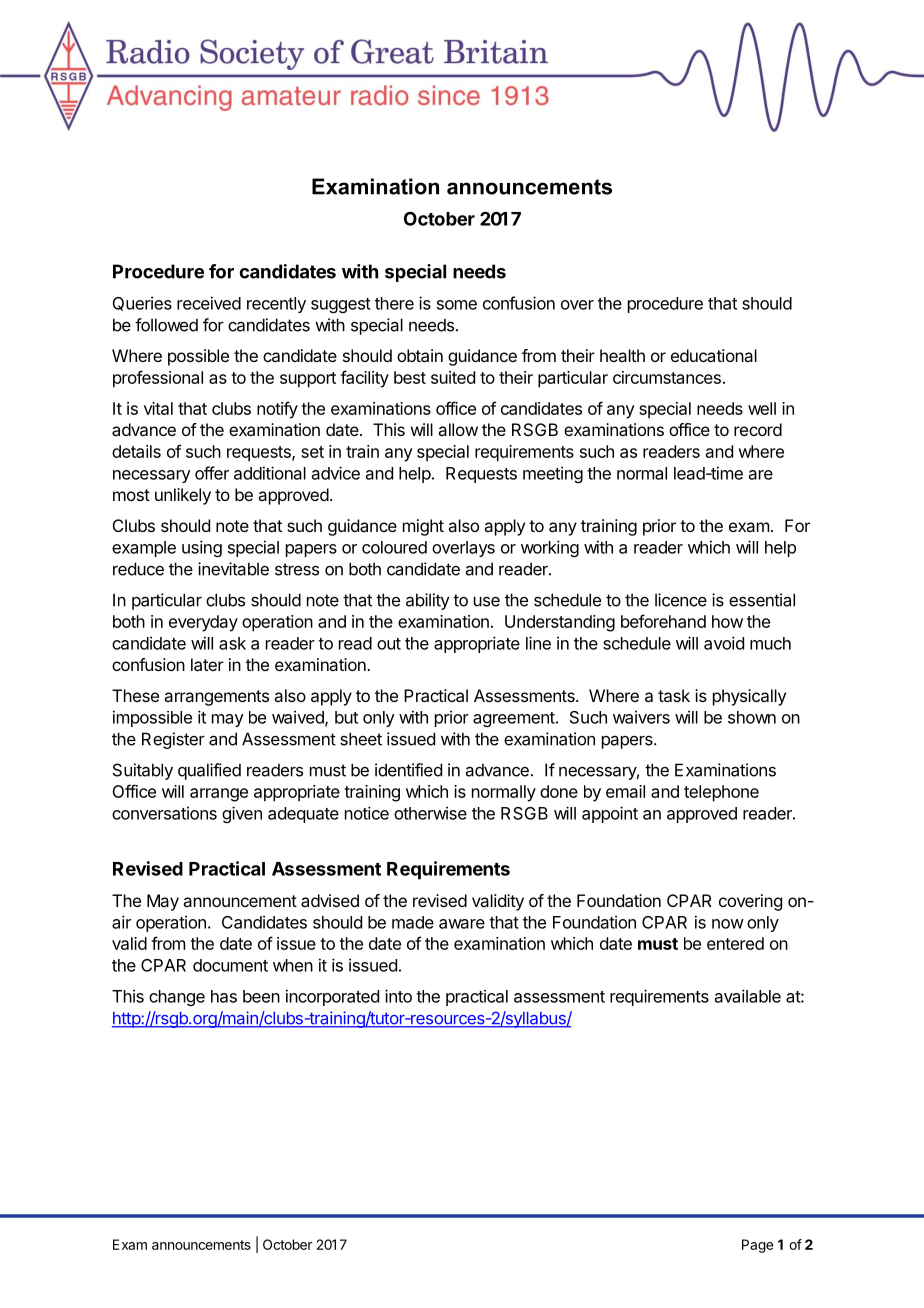 Image resolution: width=924 pixels, height=1308 pixels. What do you see at coordinates (428, 601) in the document?
I see `ability` at bounding box center [428, 601].
